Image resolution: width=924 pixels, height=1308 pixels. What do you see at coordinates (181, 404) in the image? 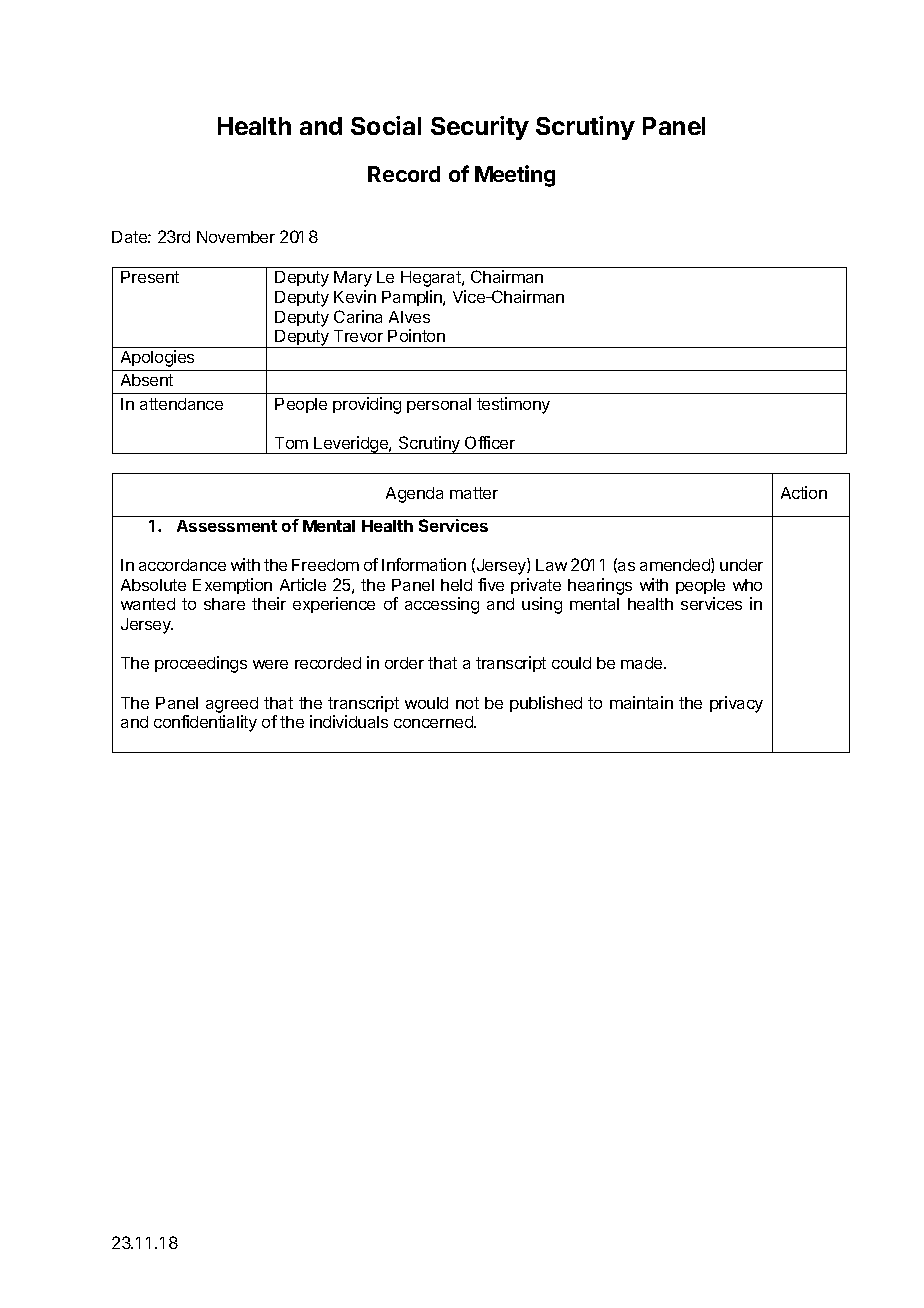
I see `attendance` at bounding box center [181, 404].
